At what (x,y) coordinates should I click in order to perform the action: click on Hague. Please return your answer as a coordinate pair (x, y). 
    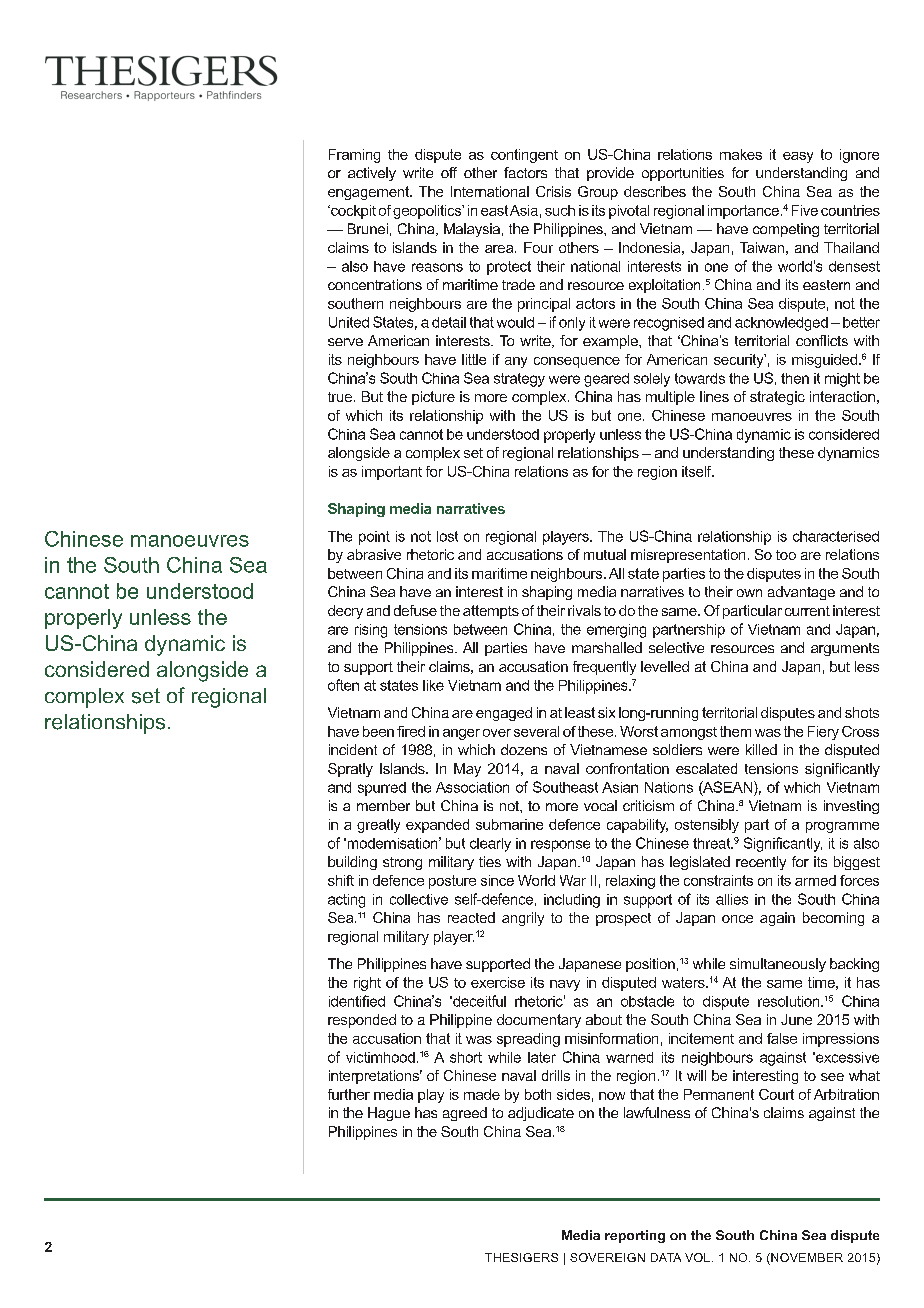
    Looking at the image, I should click on (389, 1114).
